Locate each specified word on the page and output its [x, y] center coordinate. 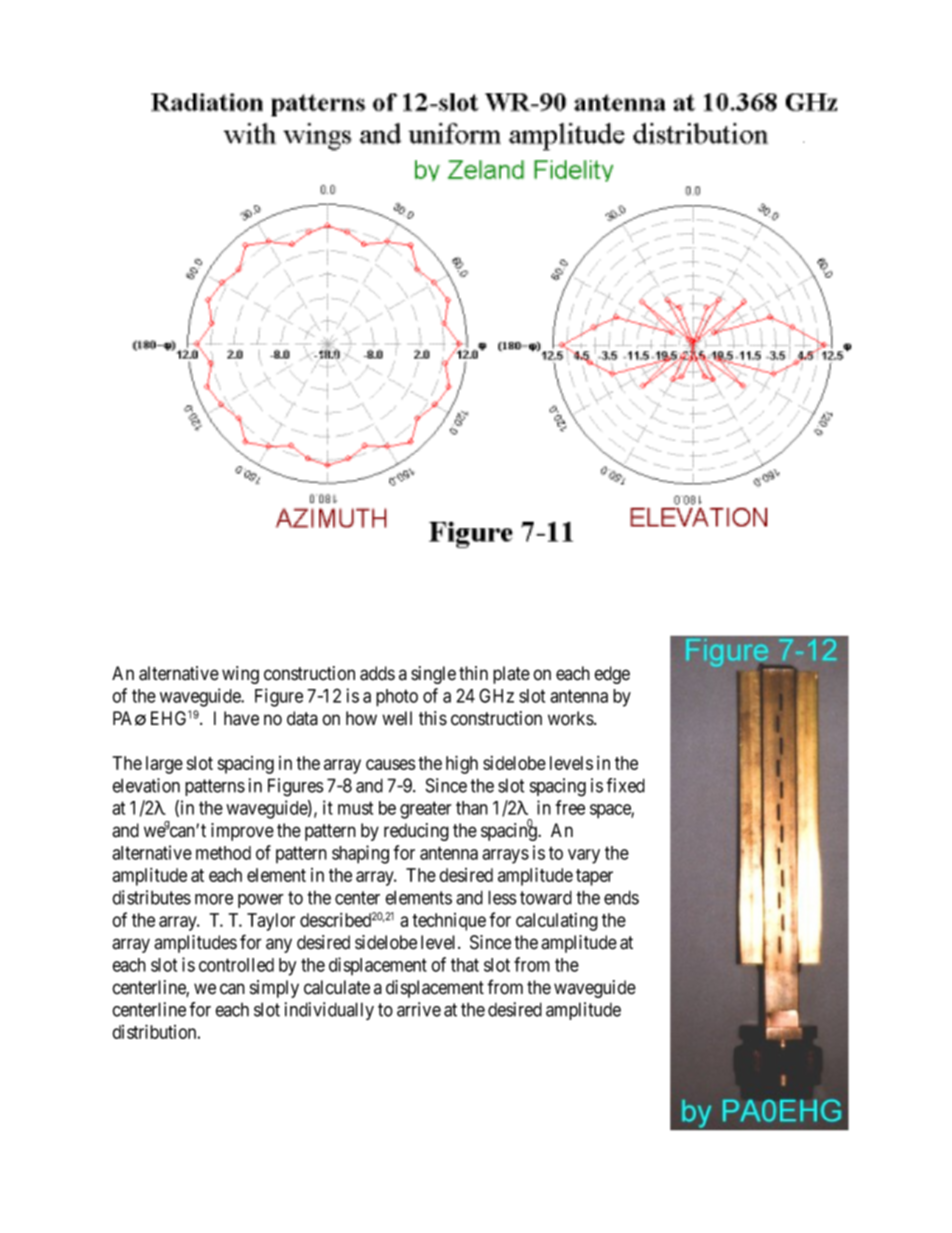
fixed [625, 785]
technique [449, 922]
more [214, 899]
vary [584, 856]
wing [240, 675]
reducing [416, 832]
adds [377, 673]
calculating [557, 922]
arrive [419, 1009]
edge [612, 675]
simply [274, 989]
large [164, 765]
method [223, 853]
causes [390, 764]
